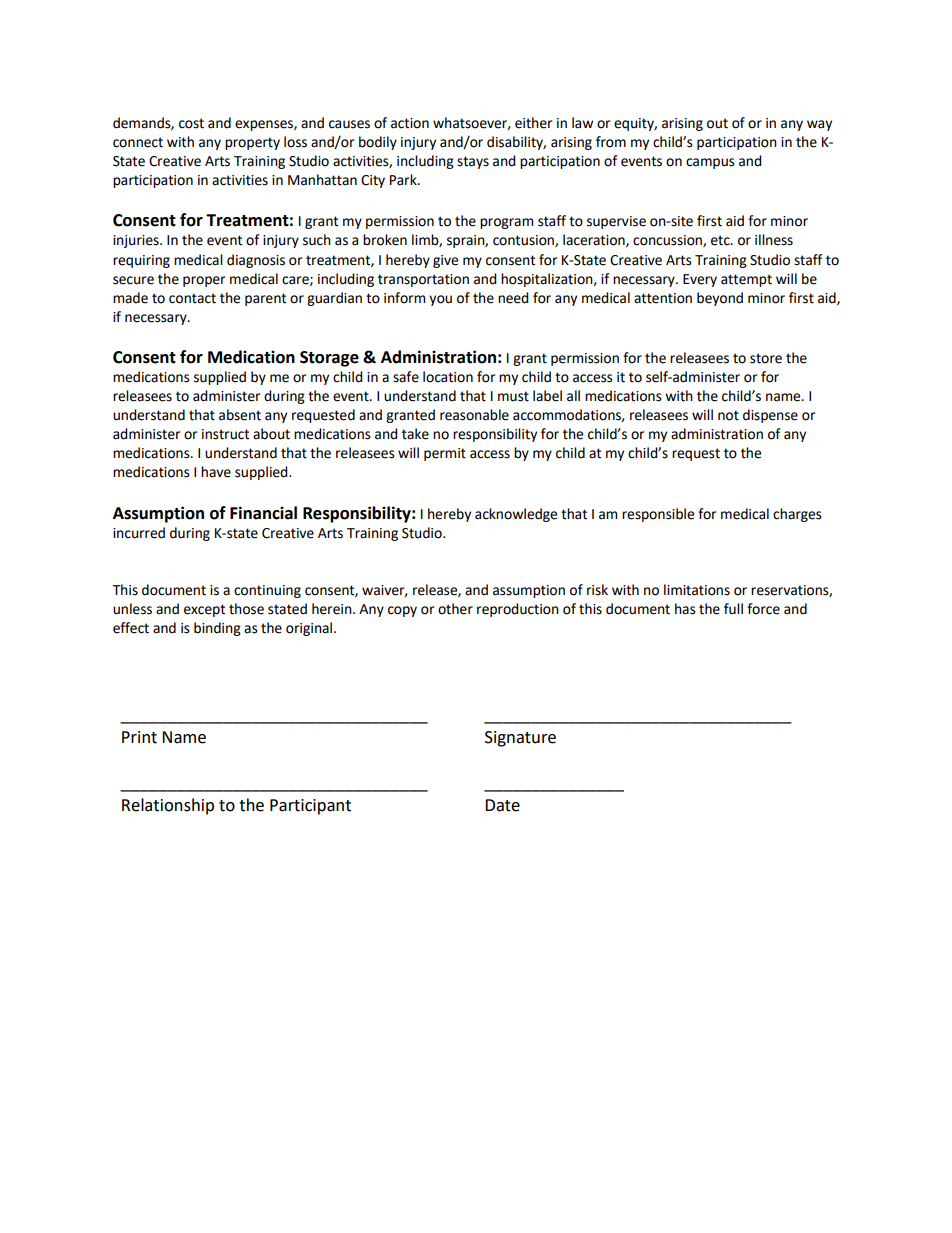 The height and width of the page is (1233, 952). What do you see at coordinates (217, 629) in the page?
I see `binding` at bounding box center [217, 629].
